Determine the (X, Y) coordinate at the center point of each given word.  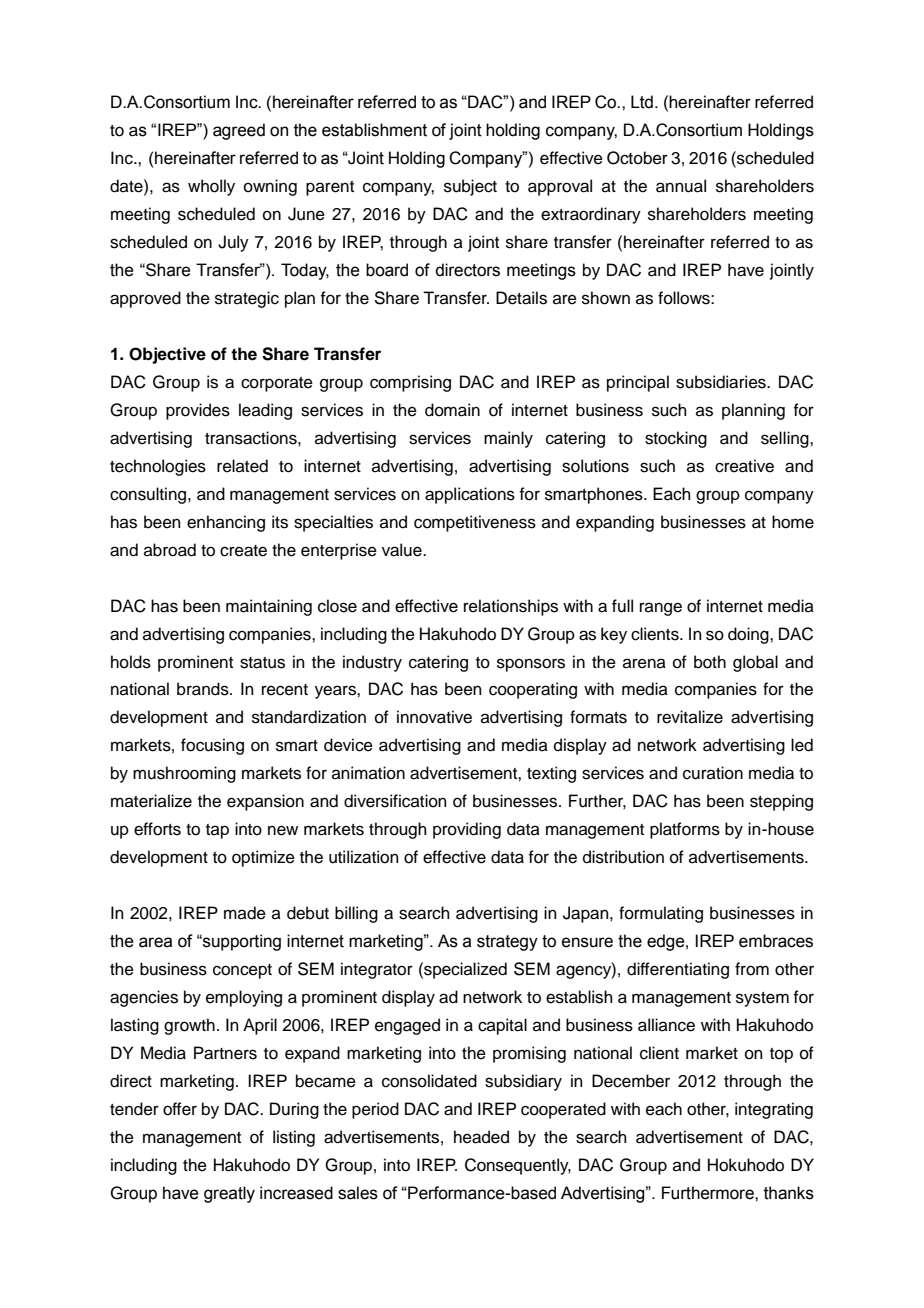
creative (744, 466)
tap (217, 831)
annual (681, 186)
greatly (229, 1194)
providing (467, 830)
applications (470, 495)
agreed (239, 131)
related (242, 466)
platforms (685, 830)
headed (481, 1137)
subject (470, 187)
